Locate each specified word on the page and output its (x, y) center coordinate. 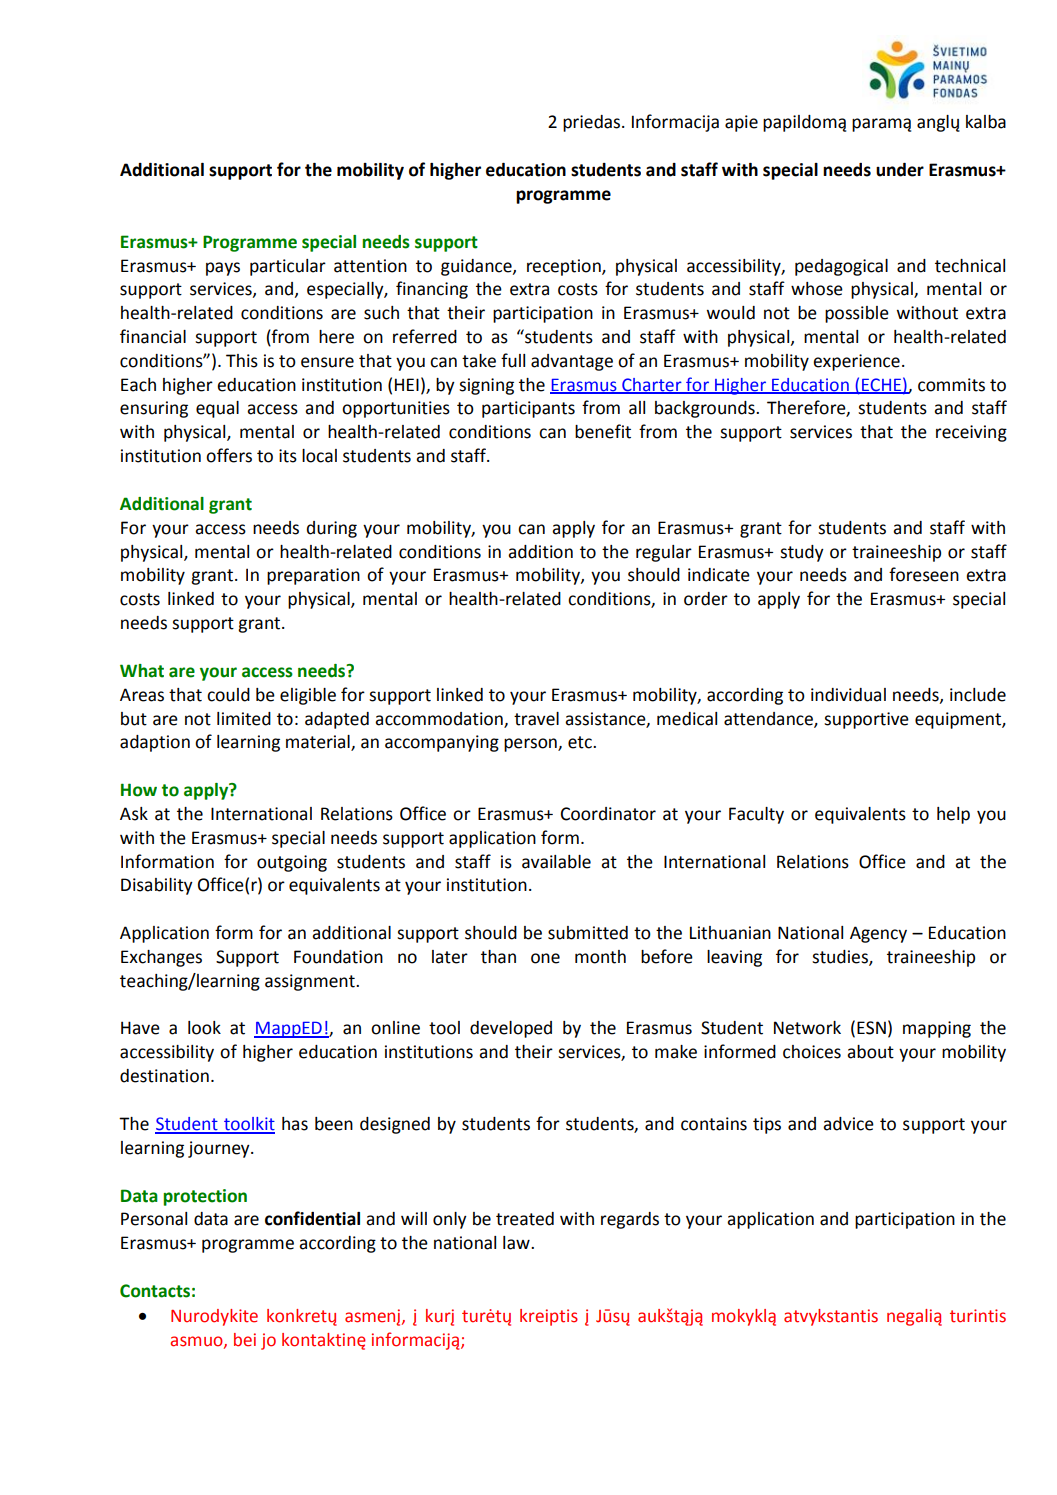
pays (223, 269)
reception (565, 267)
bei (245, 1340)
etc (581, 742)
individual (848, 695)
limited (244, 719)
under (900, 170)
